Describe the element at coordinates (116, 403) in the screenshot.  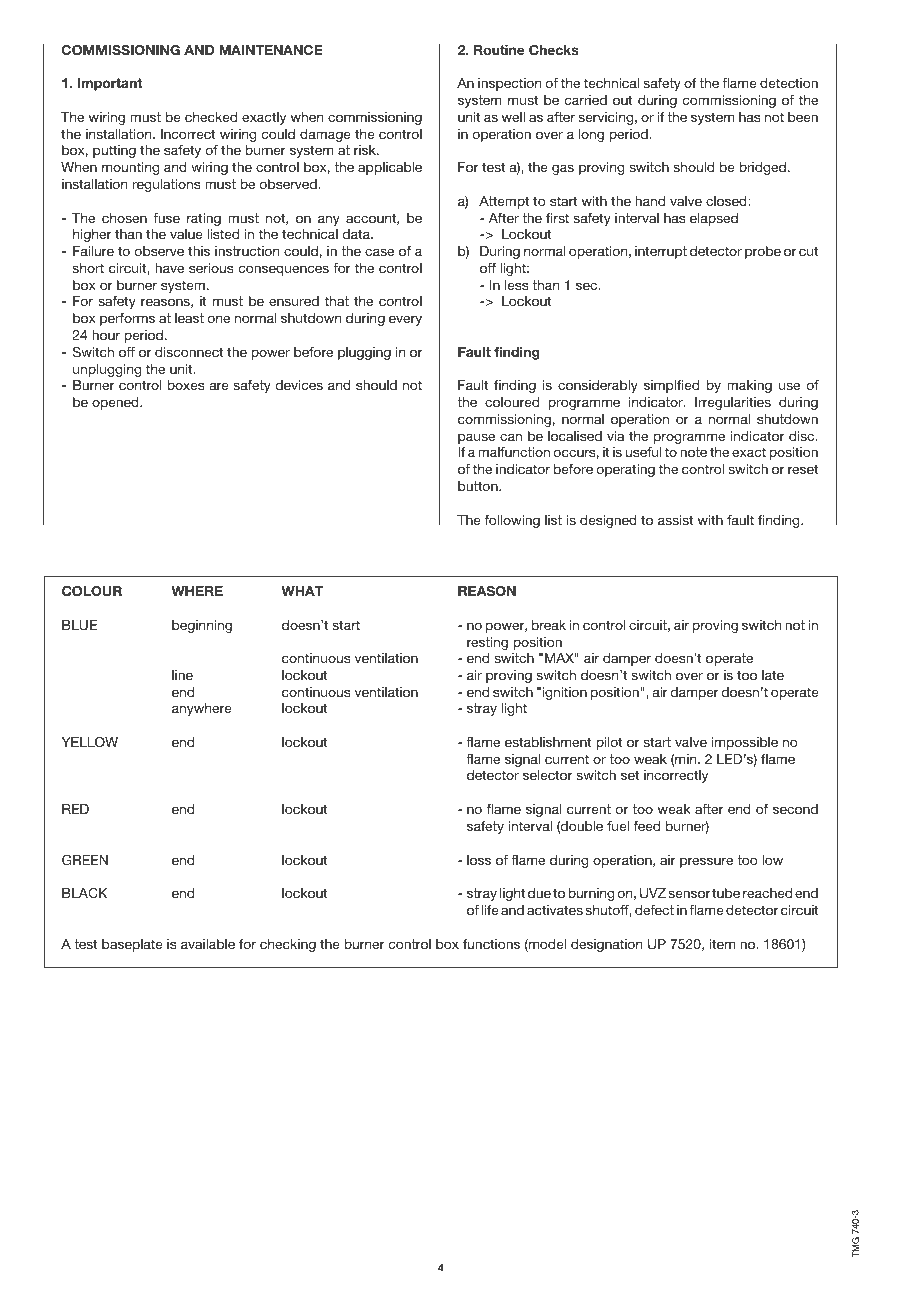
I see `opened` at that location.
